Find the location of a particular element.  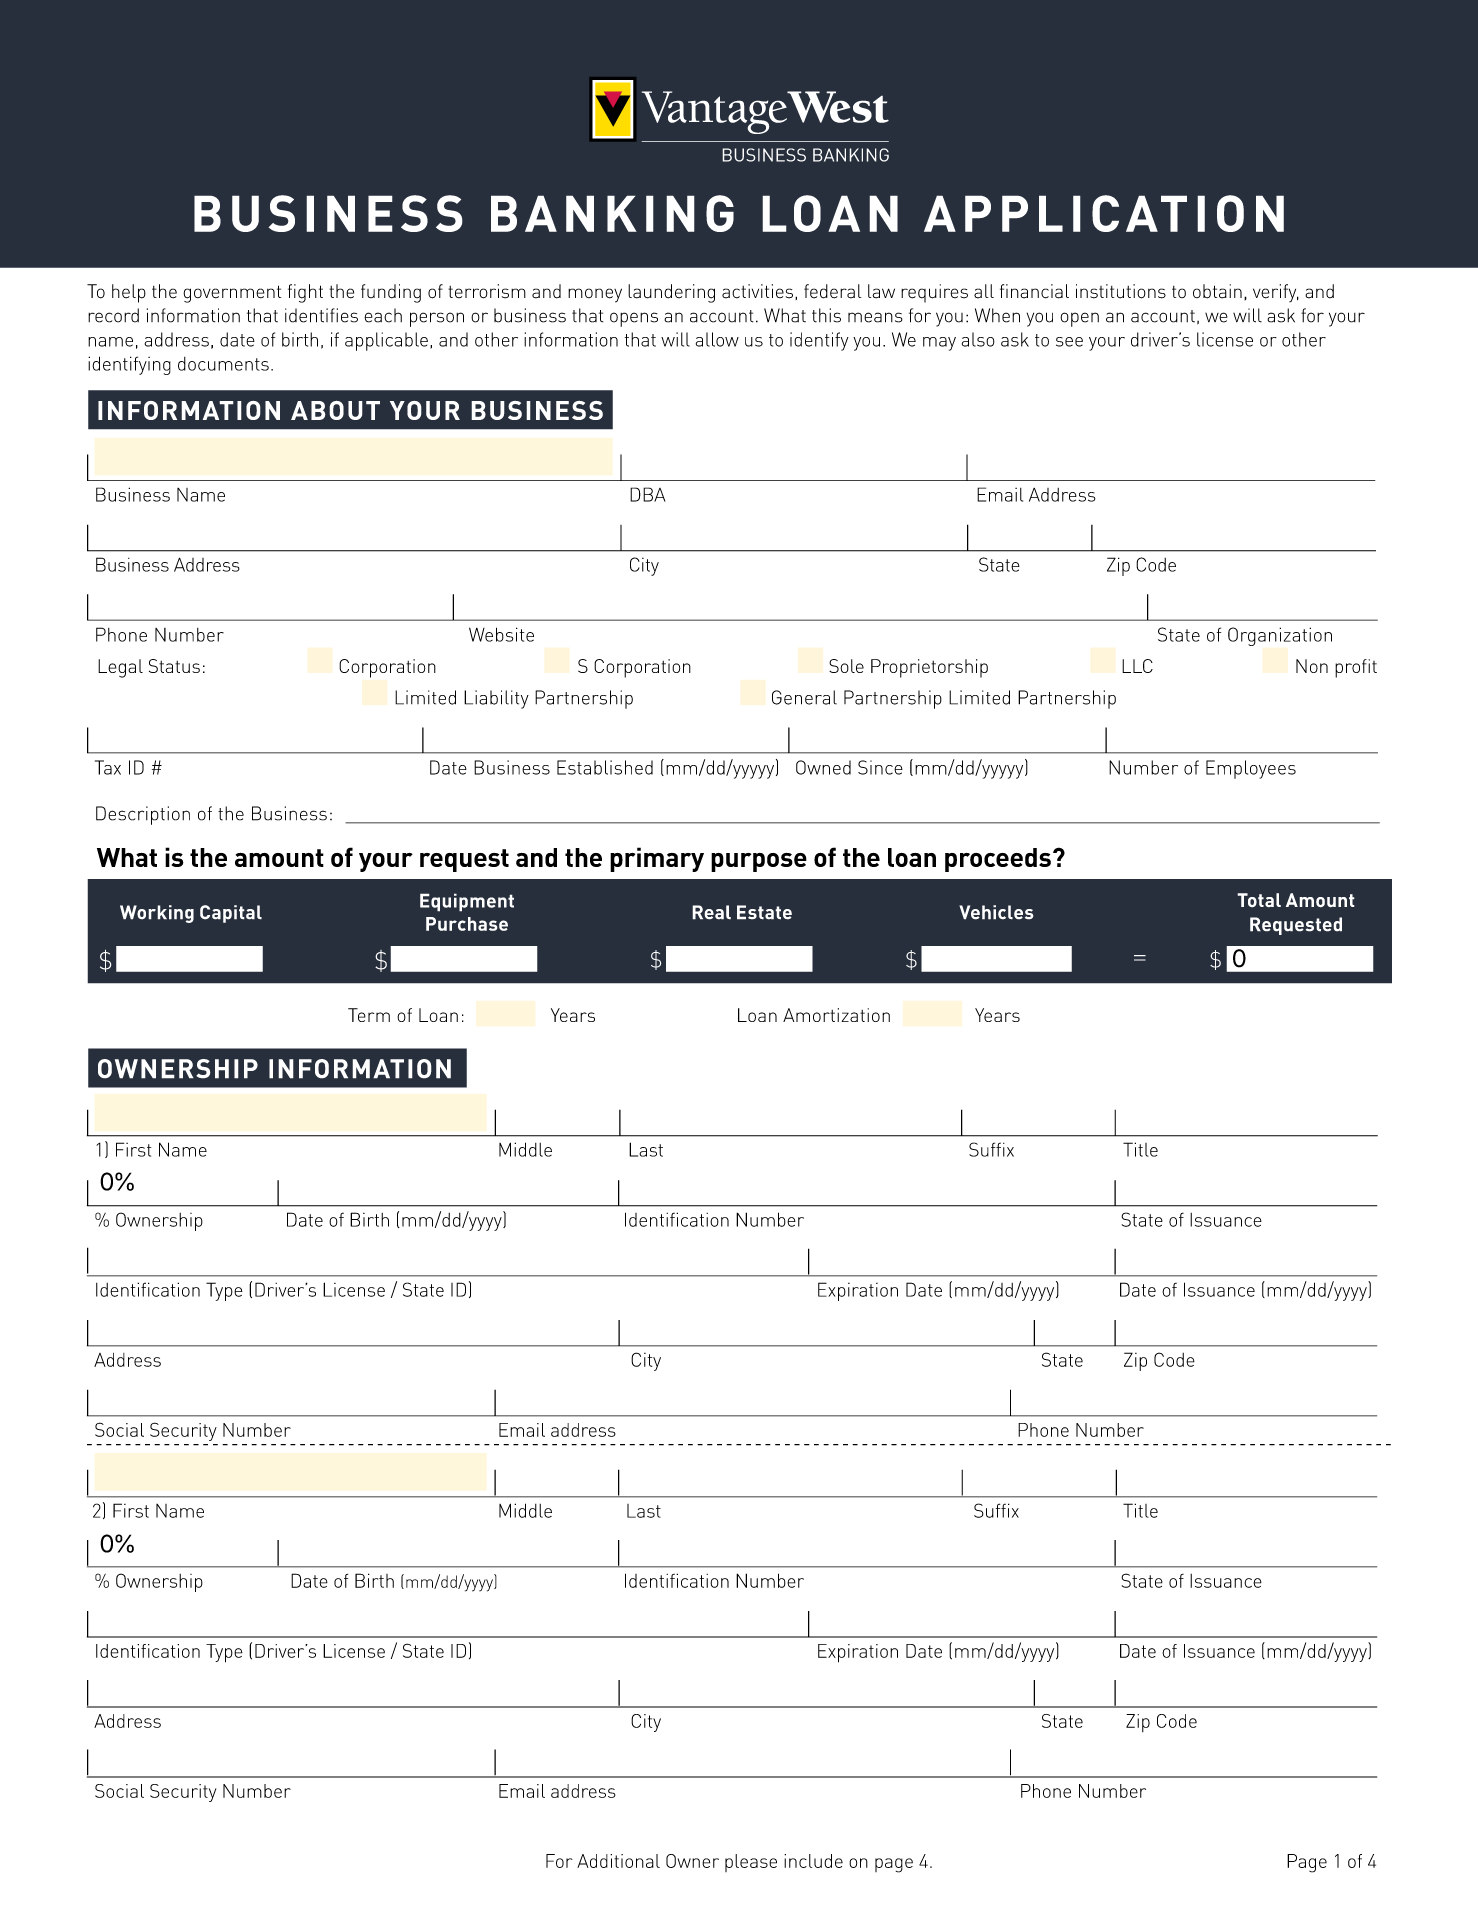

Term is located at coordinates (369, 1015).
